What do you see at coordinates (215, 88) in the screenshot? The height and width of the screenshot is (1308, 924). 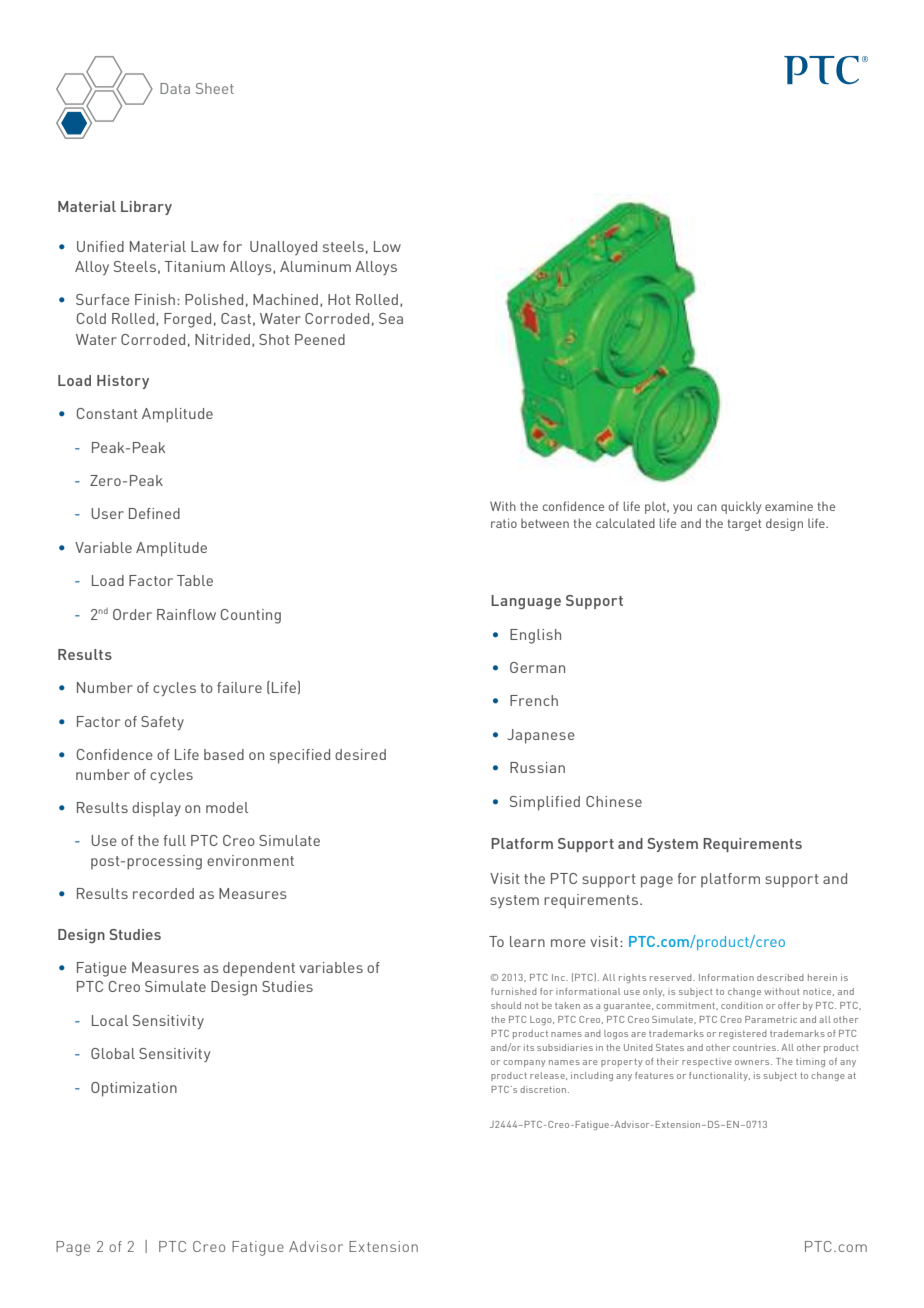 I see `Sheet` at bounding box center [215, 88].
